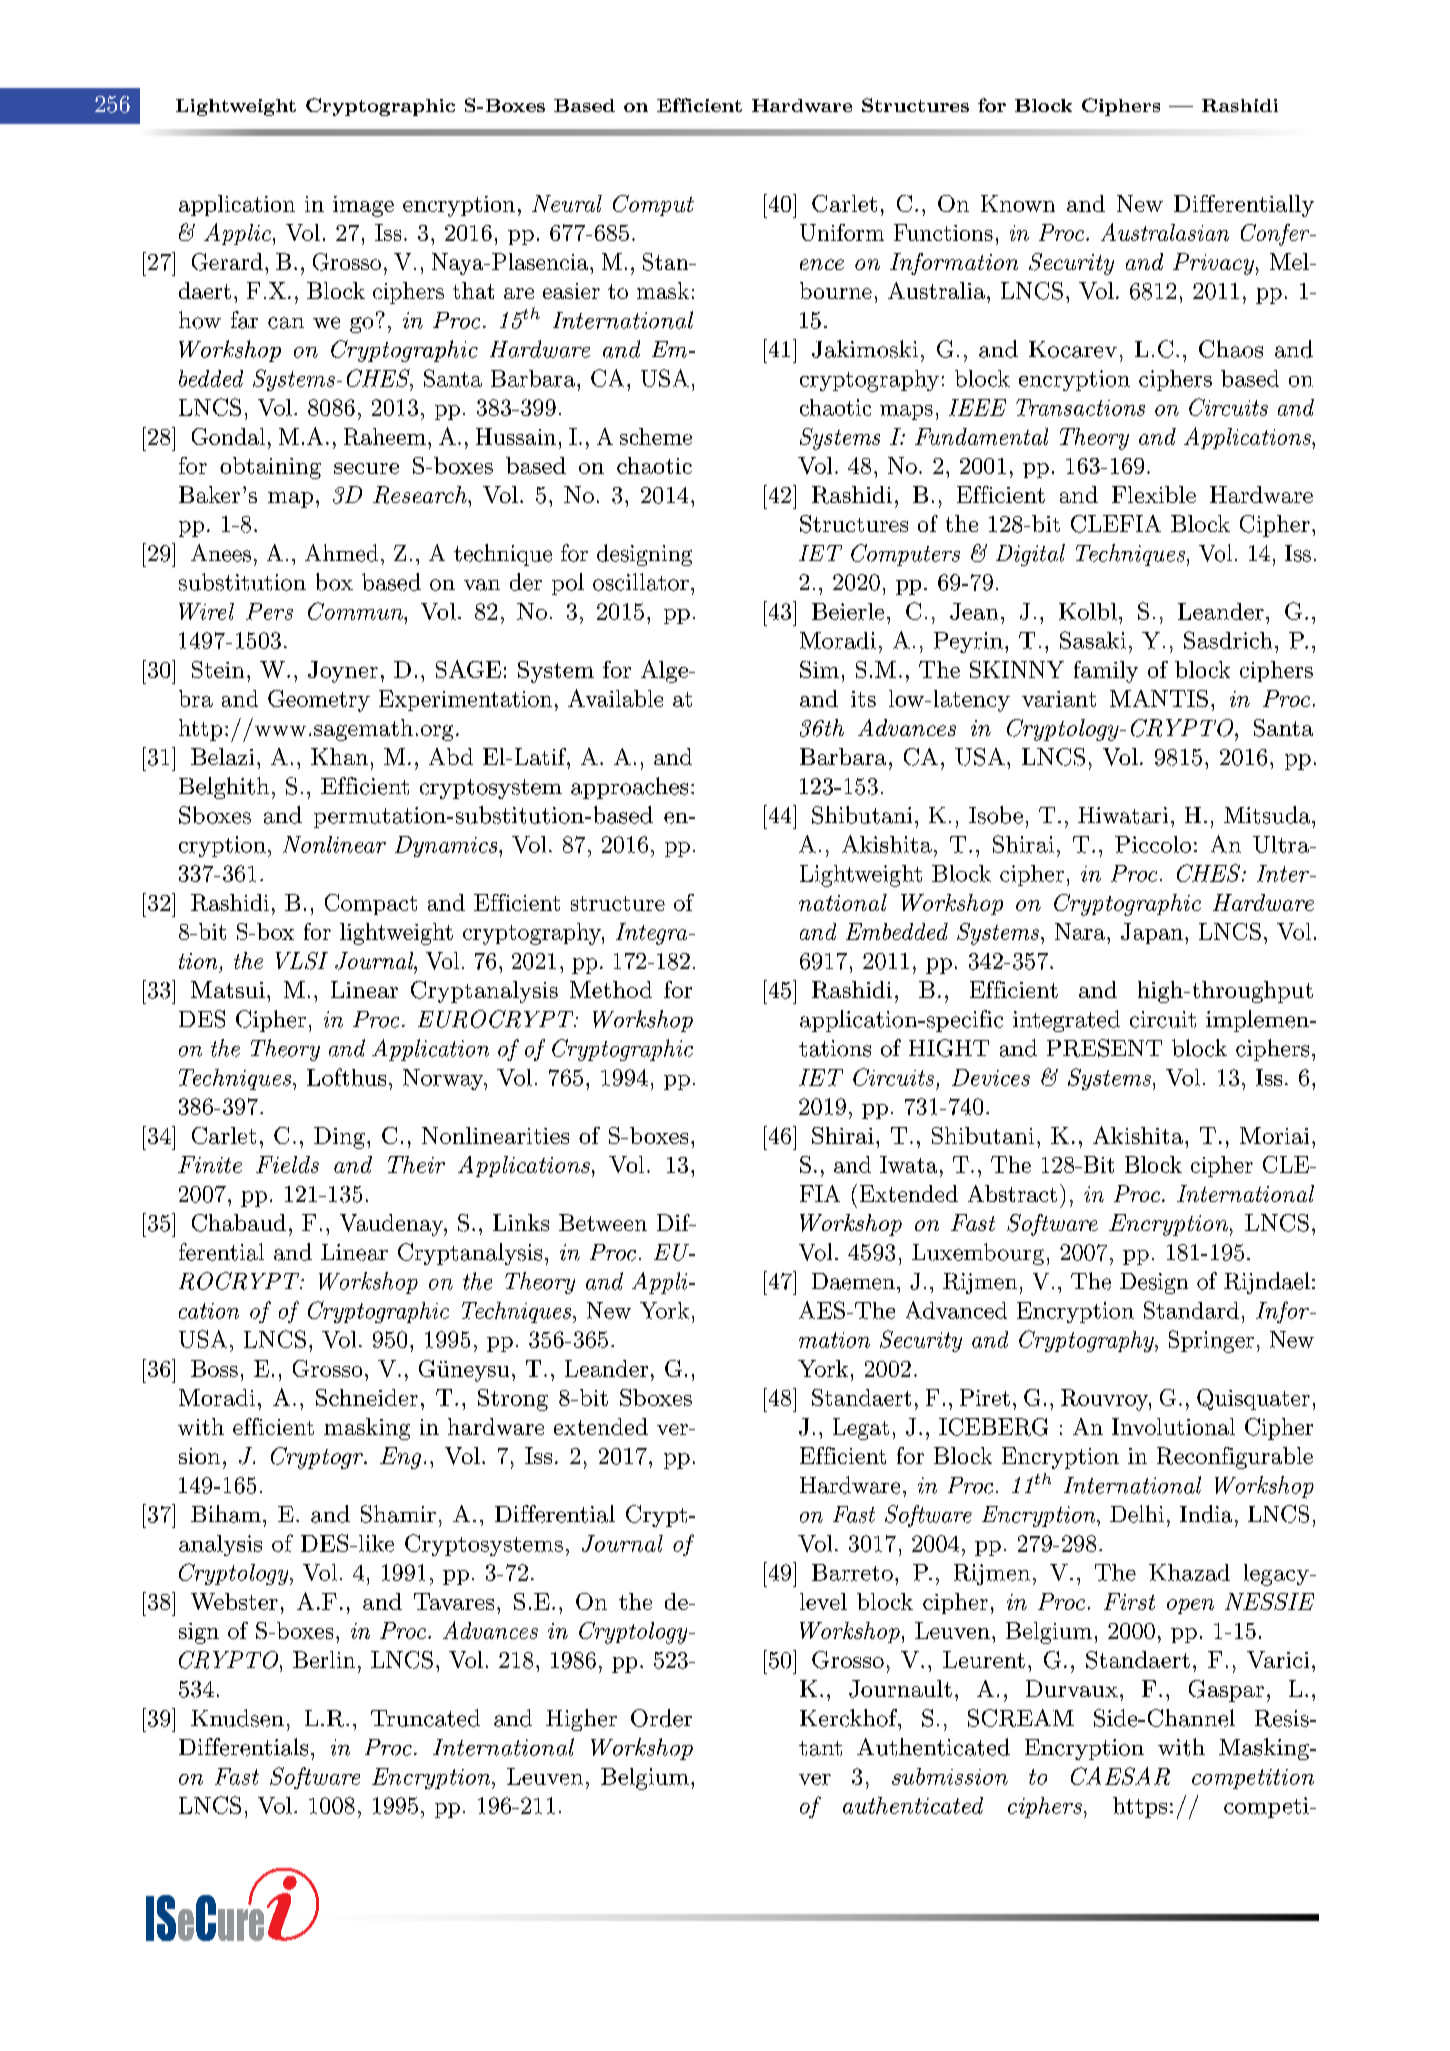 The width and height of the document is (1450, 2051). Describe the element at coordinates (641, 582) in the document. I see `oscillator` at that location.
